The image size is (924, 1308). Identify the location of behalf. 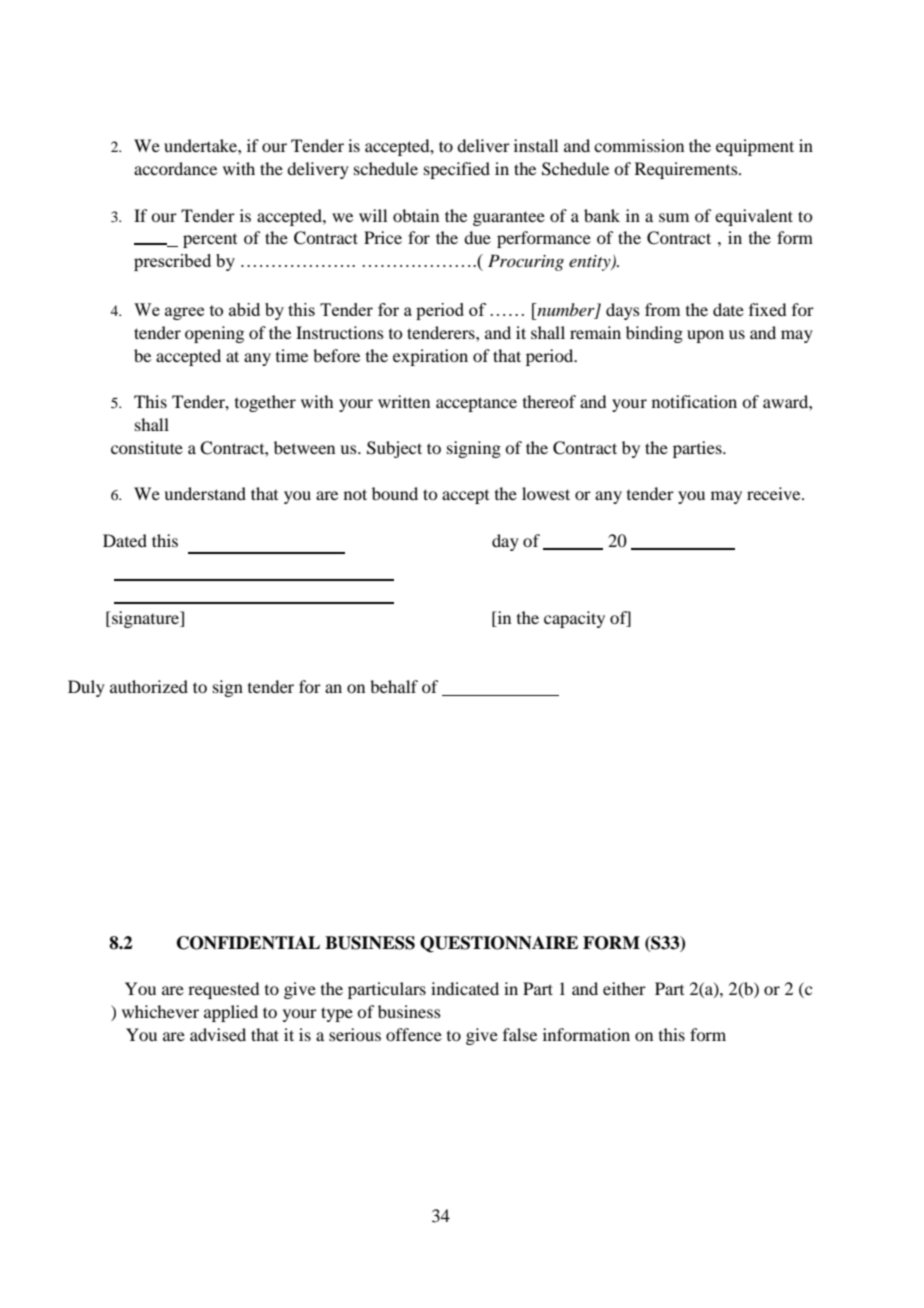
(394, 686).
